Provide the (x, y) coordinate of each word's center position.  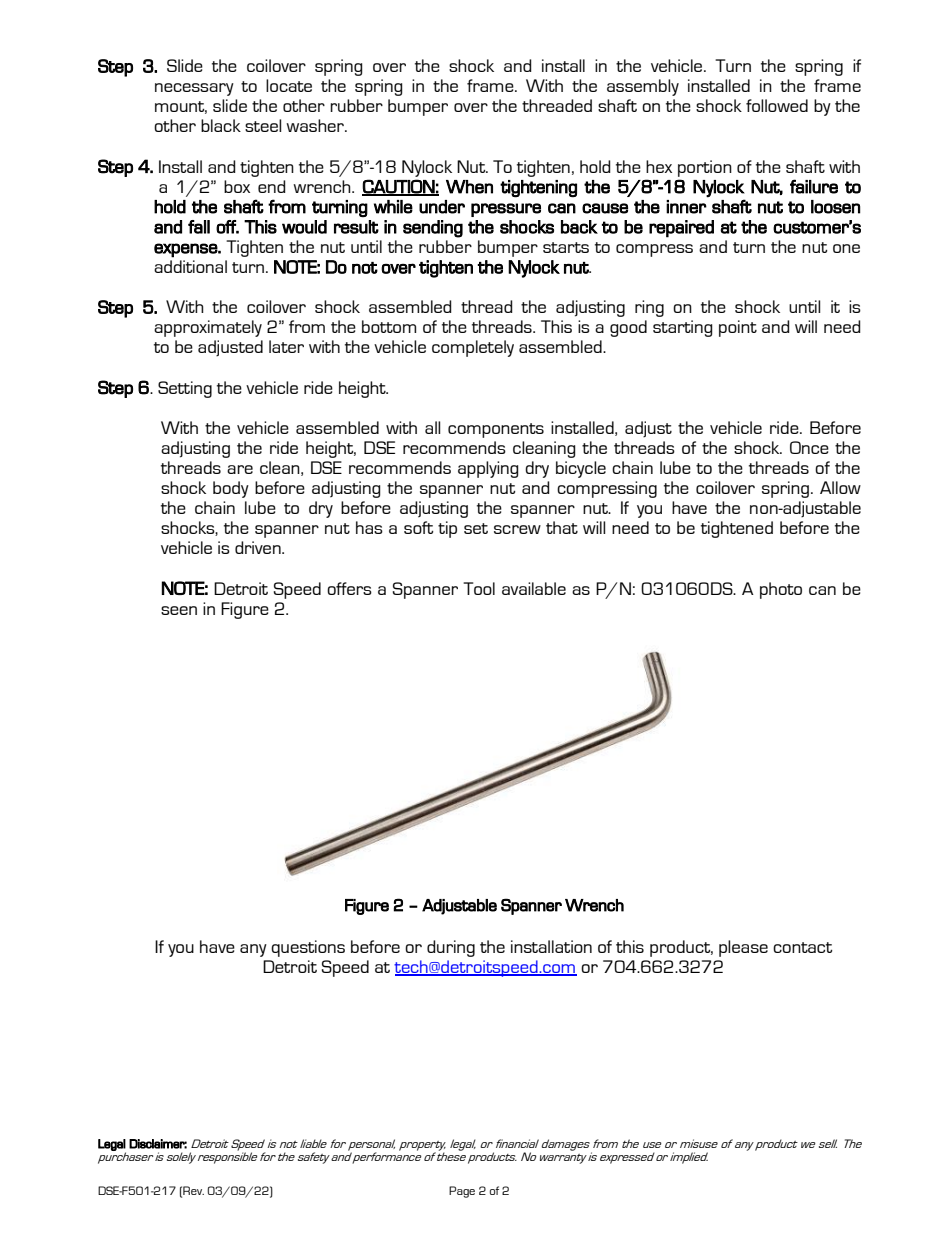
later (286, 346)
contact (802, 947)
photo (781, 590)
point (738, 328)
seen (179, 610)
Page (462, 1192)
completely (473, 348)
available (534, 588)
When (469, 187)
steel (263, 125)
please (743, 948)
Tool (479, 588)
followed (777, 105)
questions (308, 948)
